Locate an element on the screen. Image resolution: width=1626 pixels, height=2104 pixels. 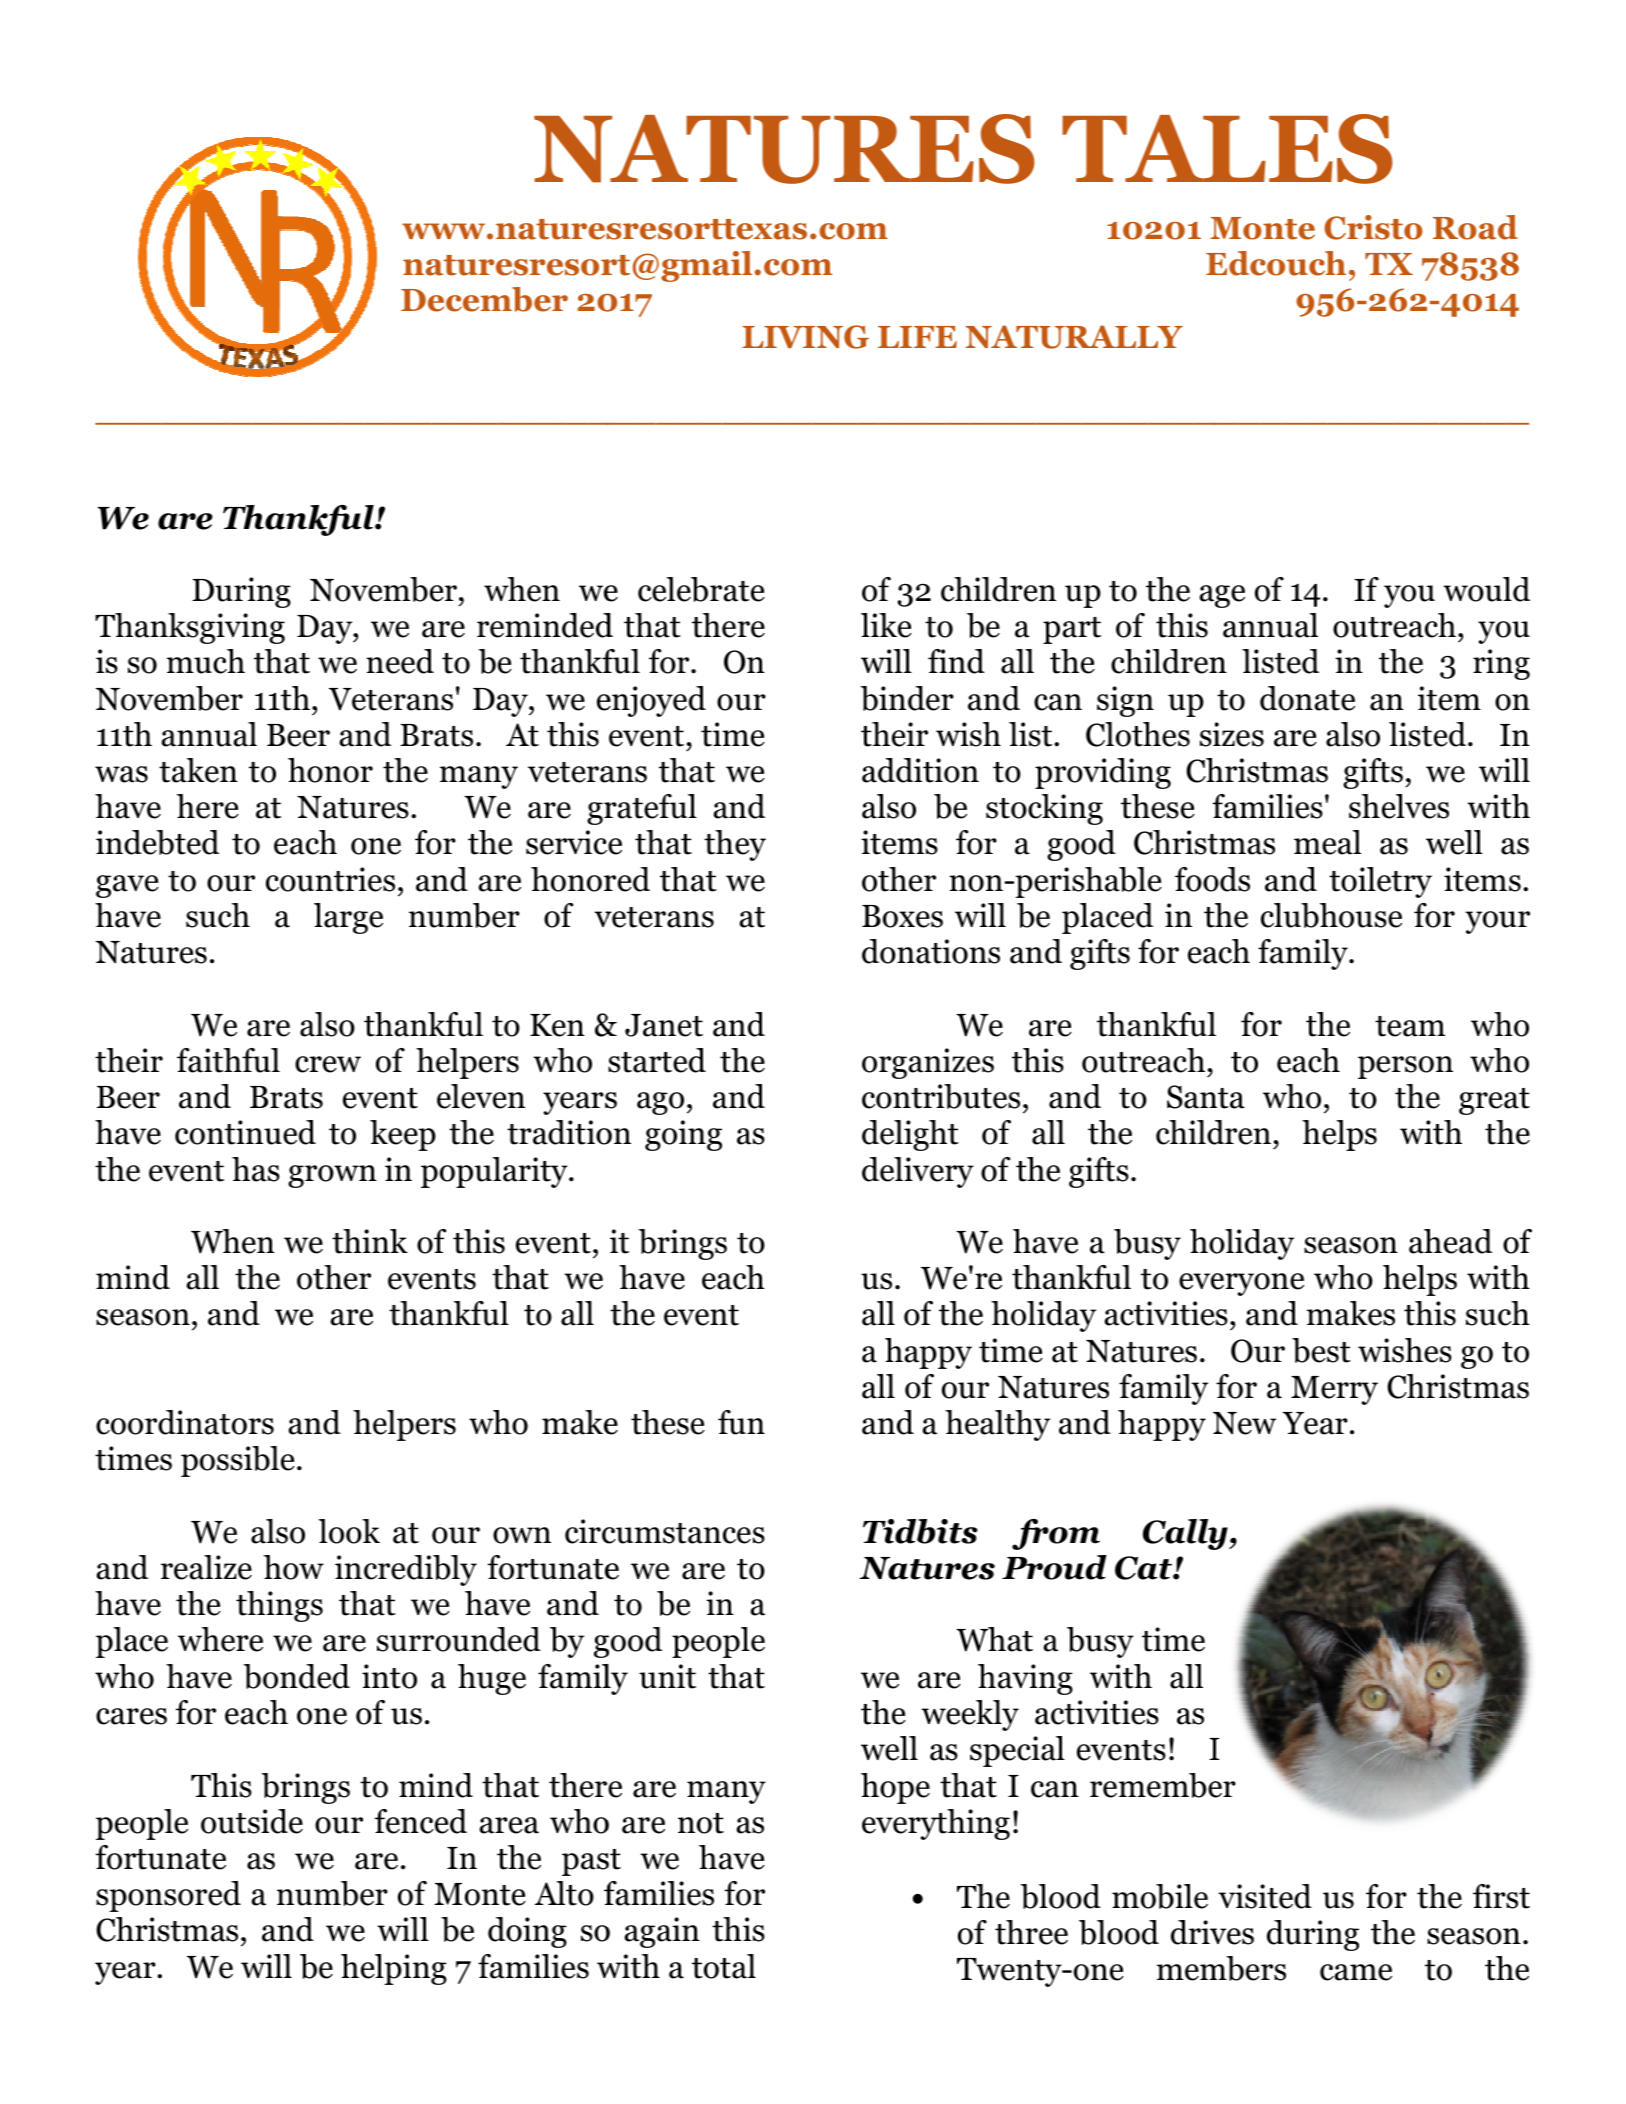
Thanksgiving is located at coordinates (190, 628).
